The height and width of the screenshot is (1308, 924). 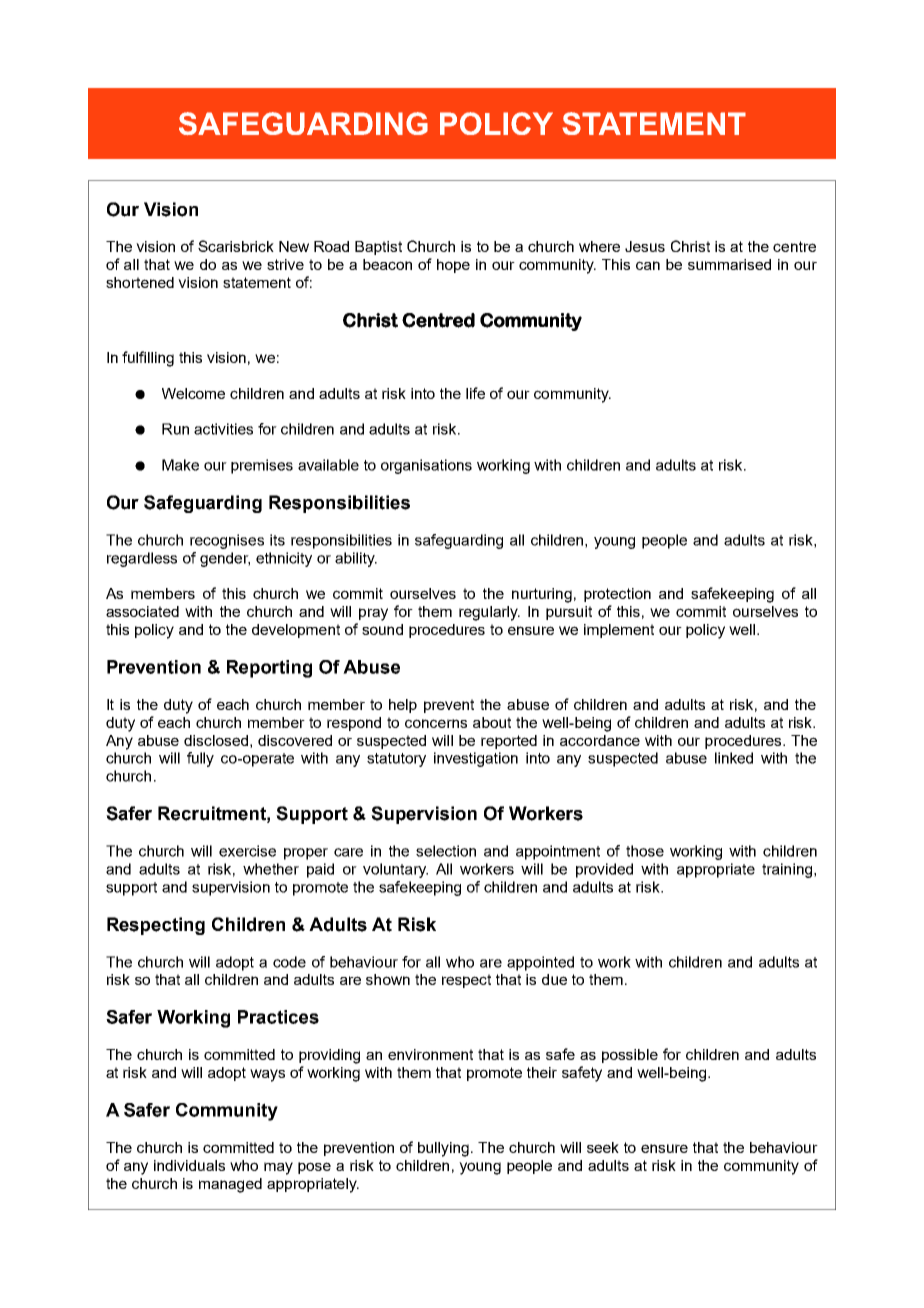 What do you see at coordinates (247, 851) in the screenshot?
I see `exercise` at bounding box center [247, 851].
